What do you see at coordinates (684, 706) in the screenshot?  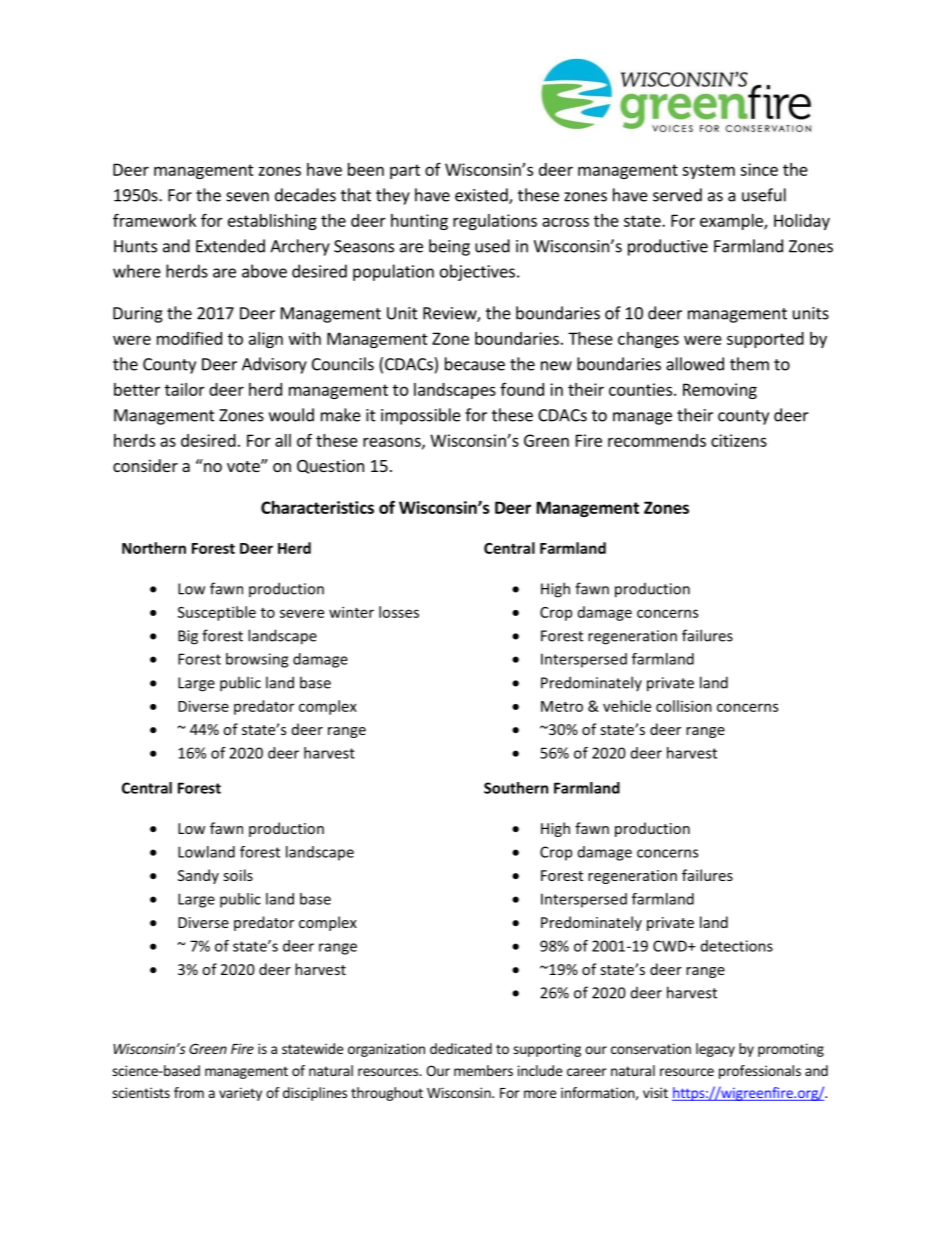 I see `collision` at bounding box center [684, 706].
